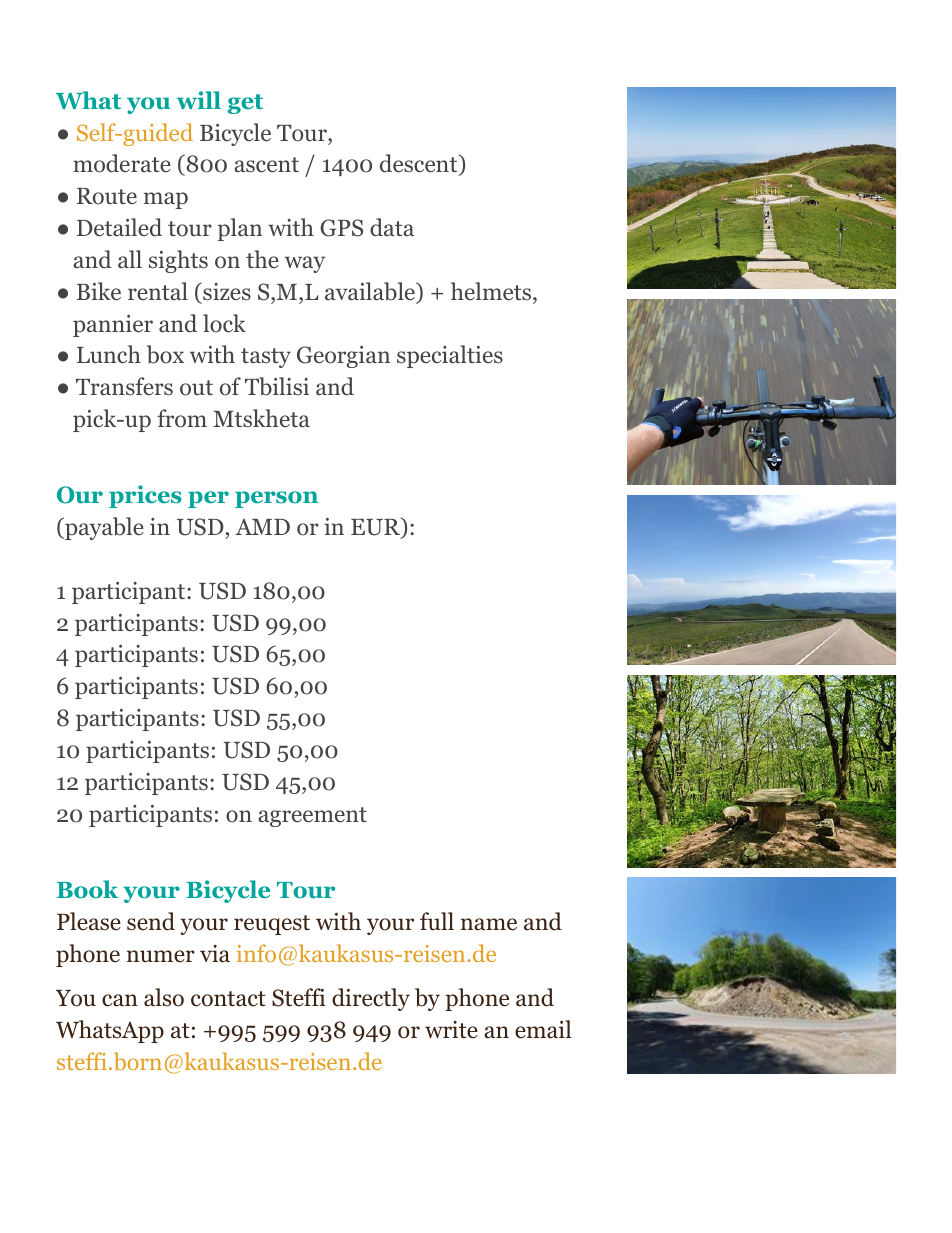 The image size is (952, 1233). I want to click on ascent, so click(266, 165).
